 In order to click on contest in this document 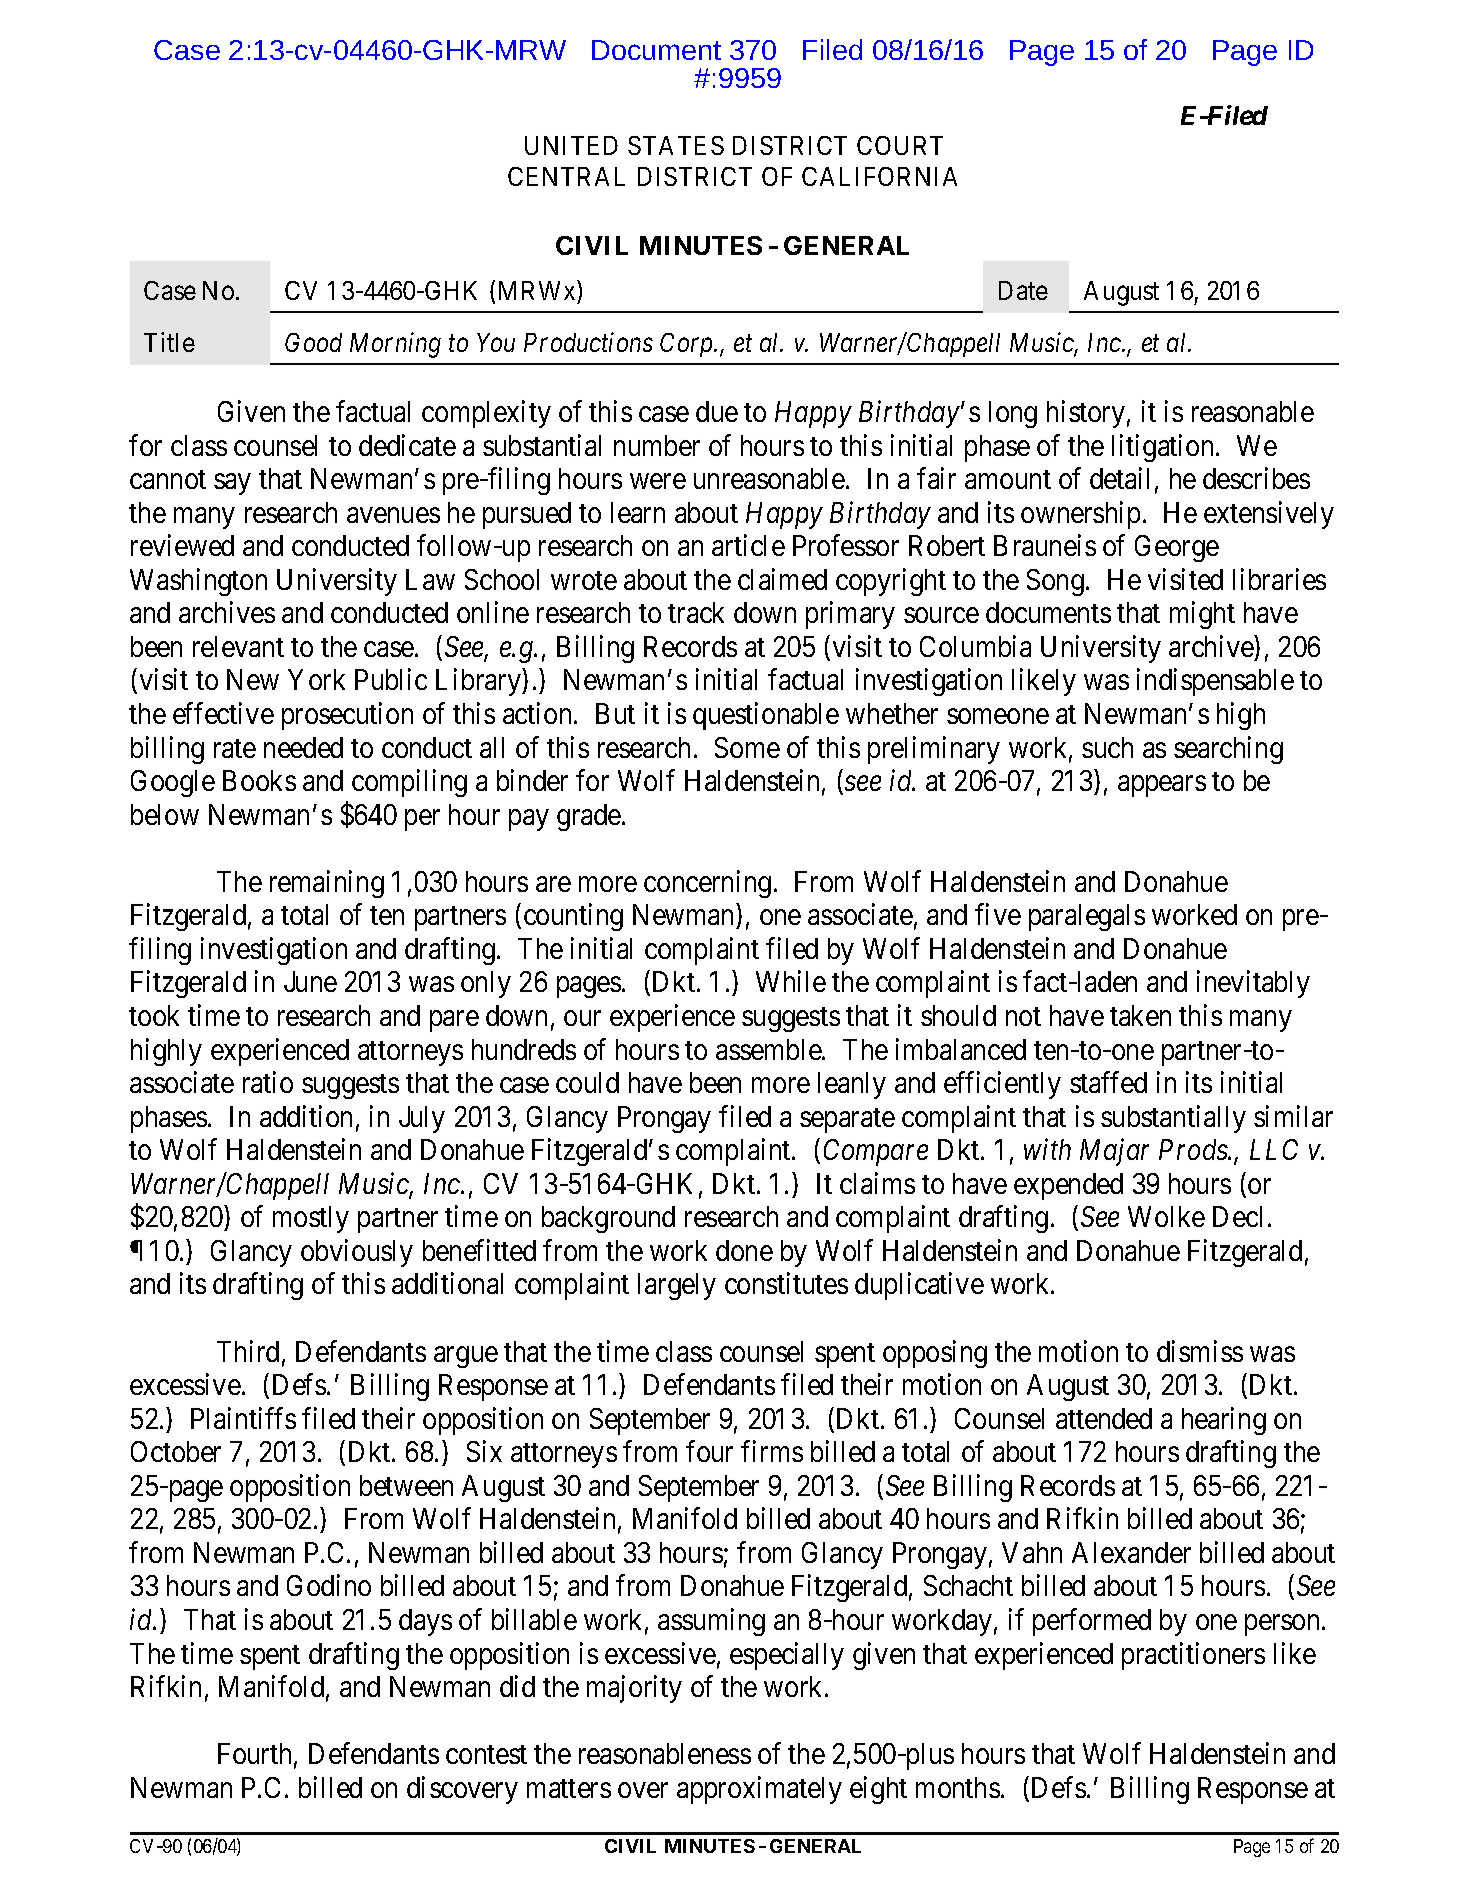, I will do `click(486, 1755)`.
